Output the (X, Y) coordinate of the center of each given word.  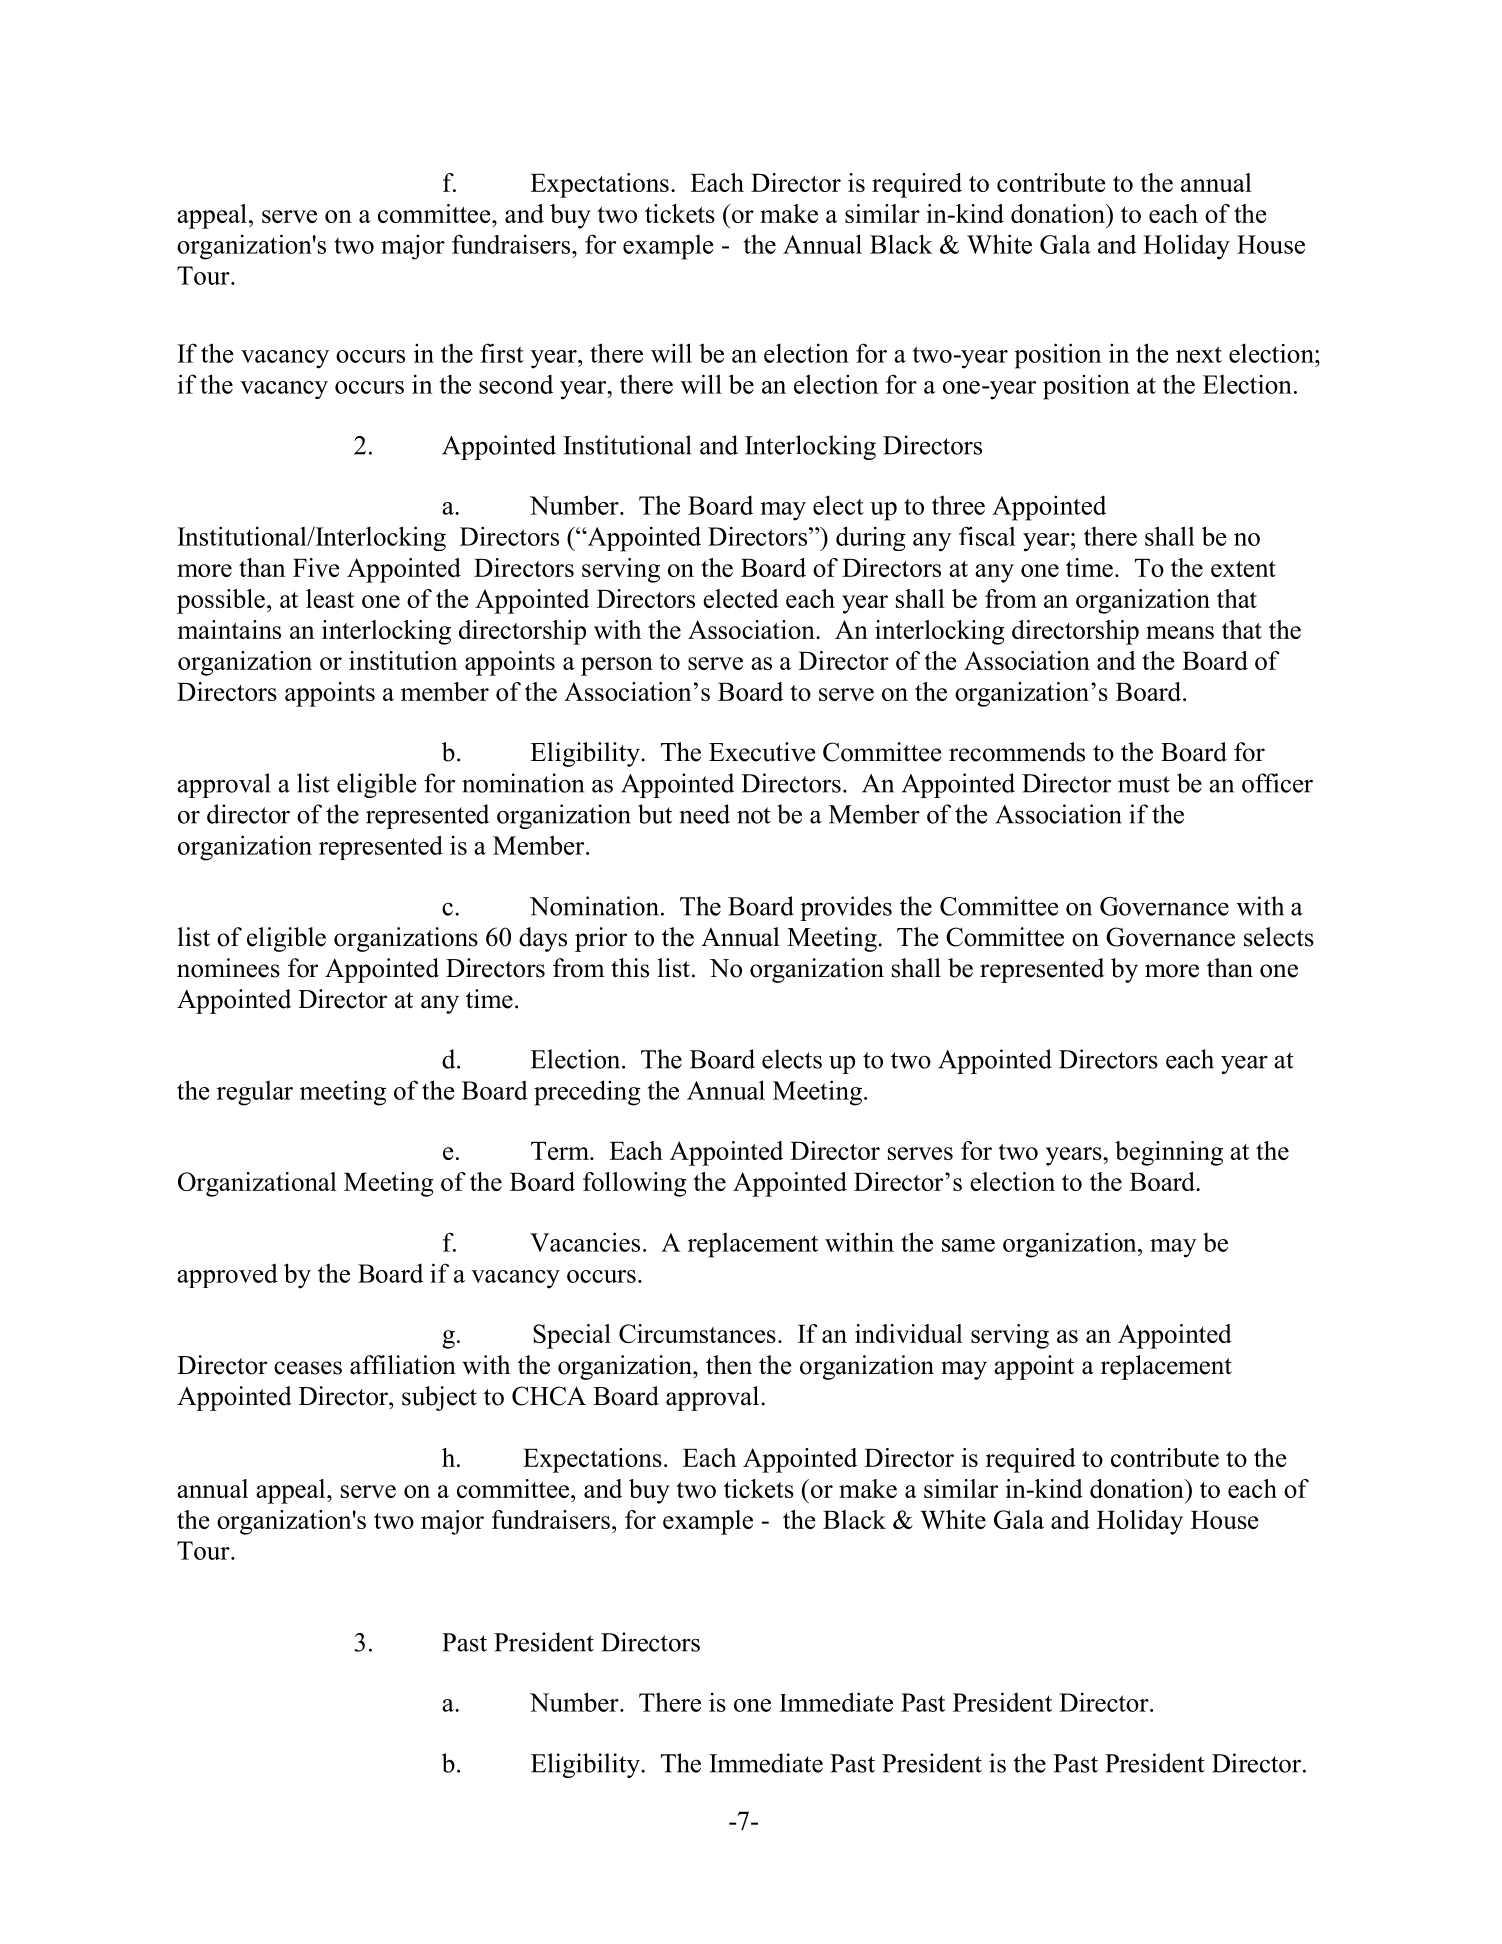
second (516, 384)
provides (846, 908)
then (729, 1365)
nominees (228, 968)
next (1199, 354)
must (1144, 784)
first (502, 353)
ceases (308, 1368)
